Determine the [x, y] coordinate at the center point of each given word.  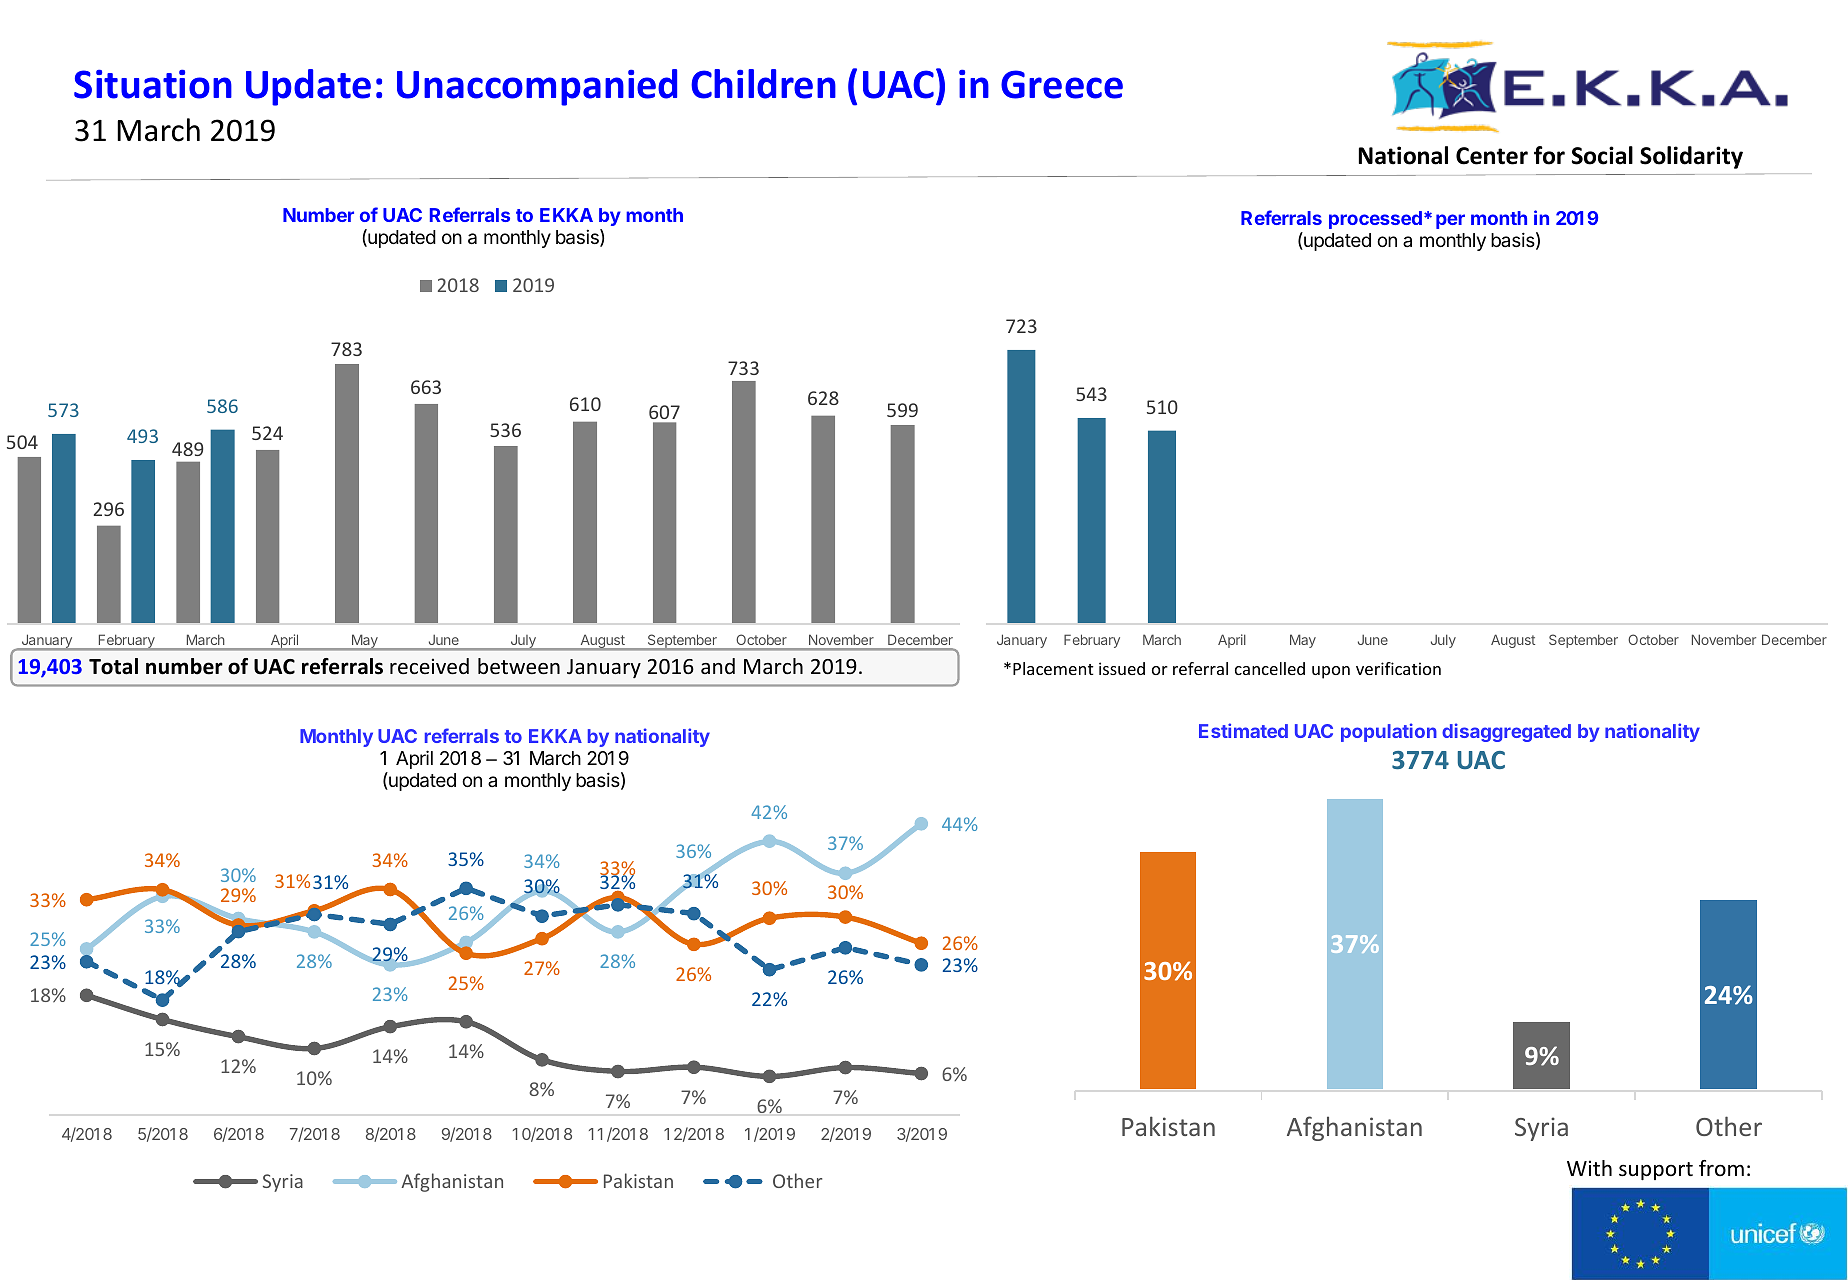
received [429, 666]
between [519, 666]
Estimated [1243, 730]
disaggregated [1506, 732]
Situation [153, 84]
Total [113, 666]
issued [1122, 668]
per [1450, 221]
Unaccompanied [537, 87]
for [1549, 155]
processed [1375, 220]
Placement [1053, 668]
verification [1398, 668]
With [1589, 1168]
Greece [1062, 84]
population [1389, 732]
